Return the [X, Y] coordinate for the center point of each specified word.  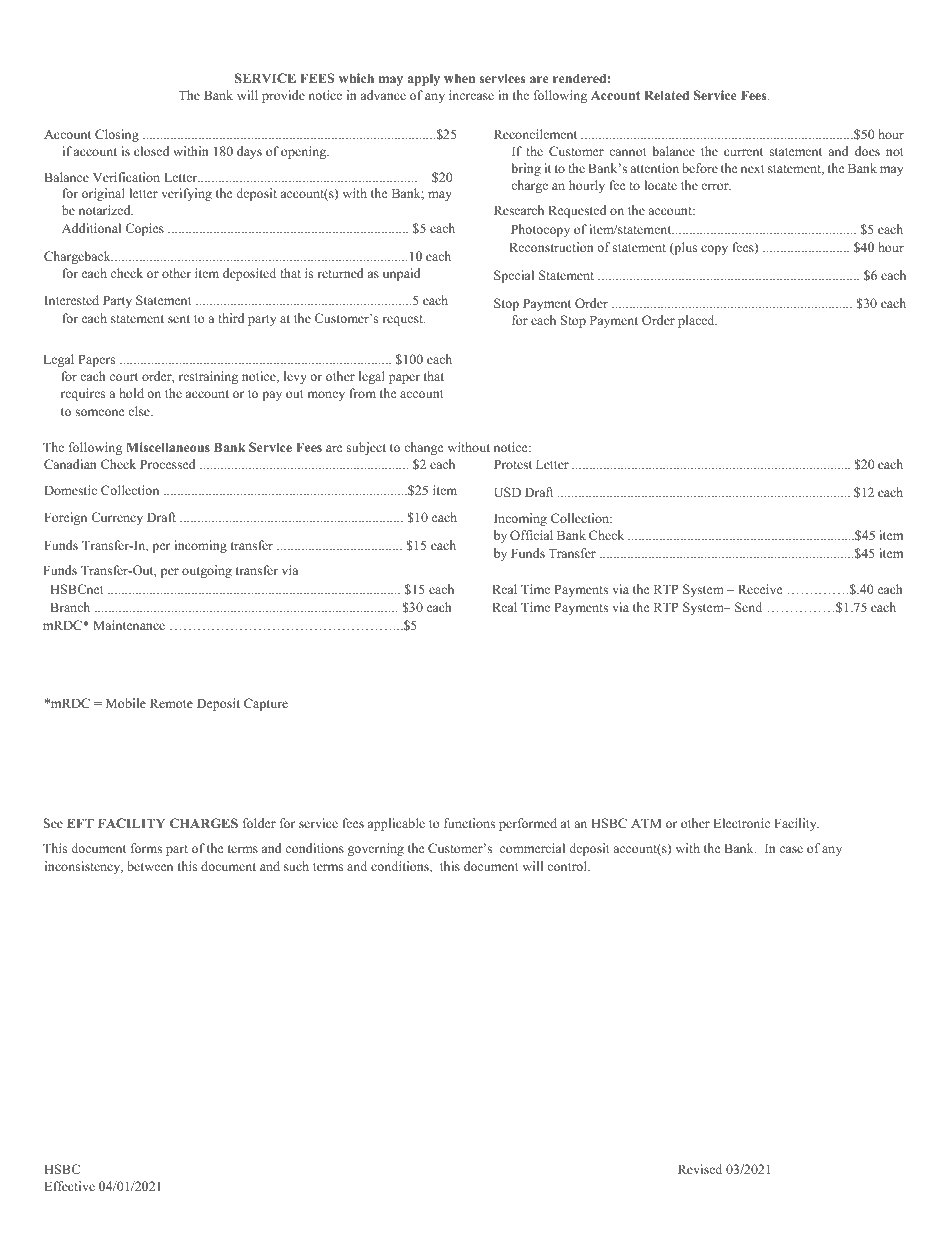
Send [748, 607]
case [791, 849]
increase [471, 95]
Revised [700, 1169]
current [743, 152]
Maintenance [129, 625]
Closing [117, 135]
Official [531, 535]
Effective [70, 1186]
